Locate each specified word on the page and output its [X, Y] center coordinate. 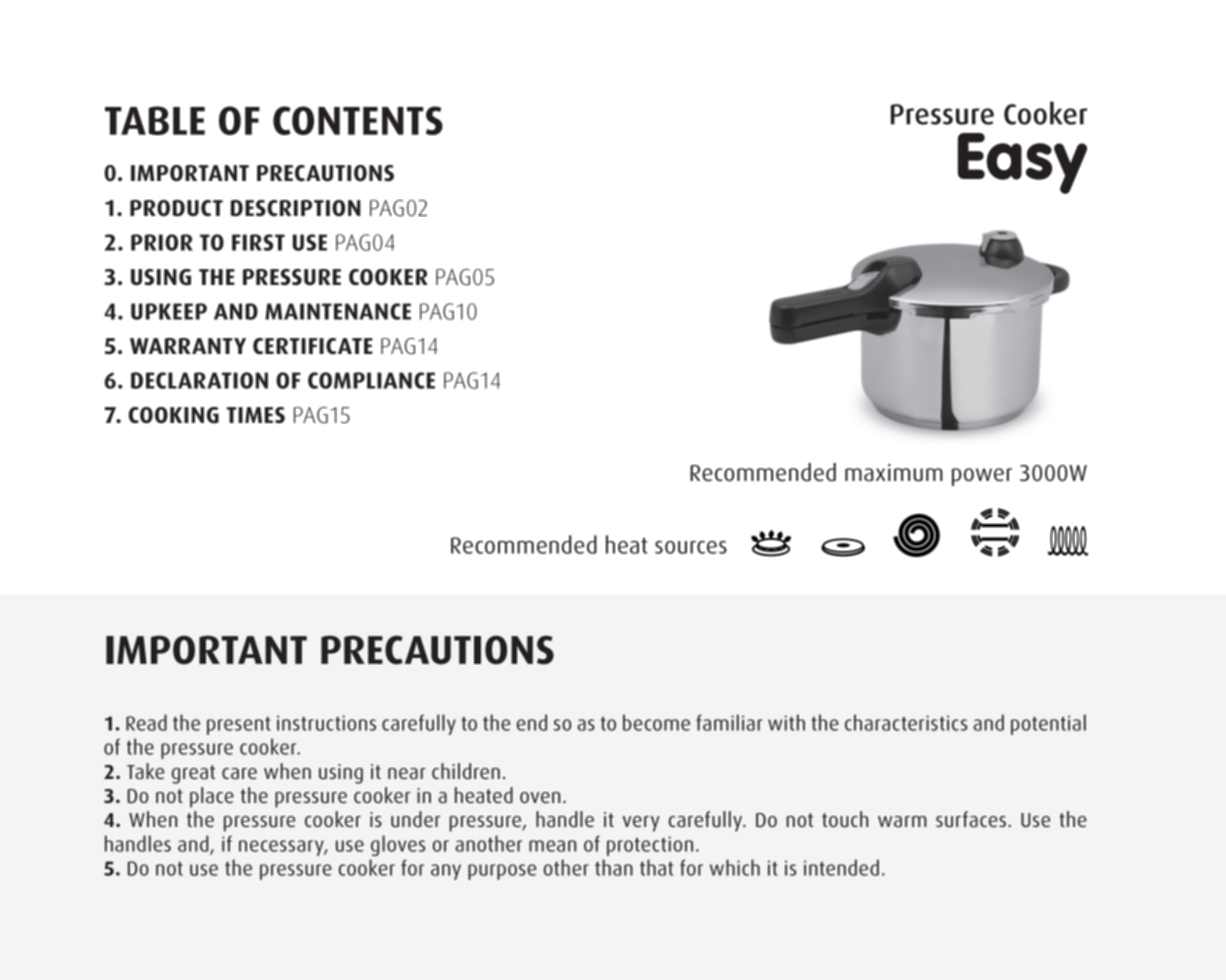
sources [691, 547]
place [212, 797]
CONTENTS [358, 120]
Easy [1022, 163]
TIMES [256, 415]
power [982, 477]
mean [552, 846]
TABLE [155, 120]
